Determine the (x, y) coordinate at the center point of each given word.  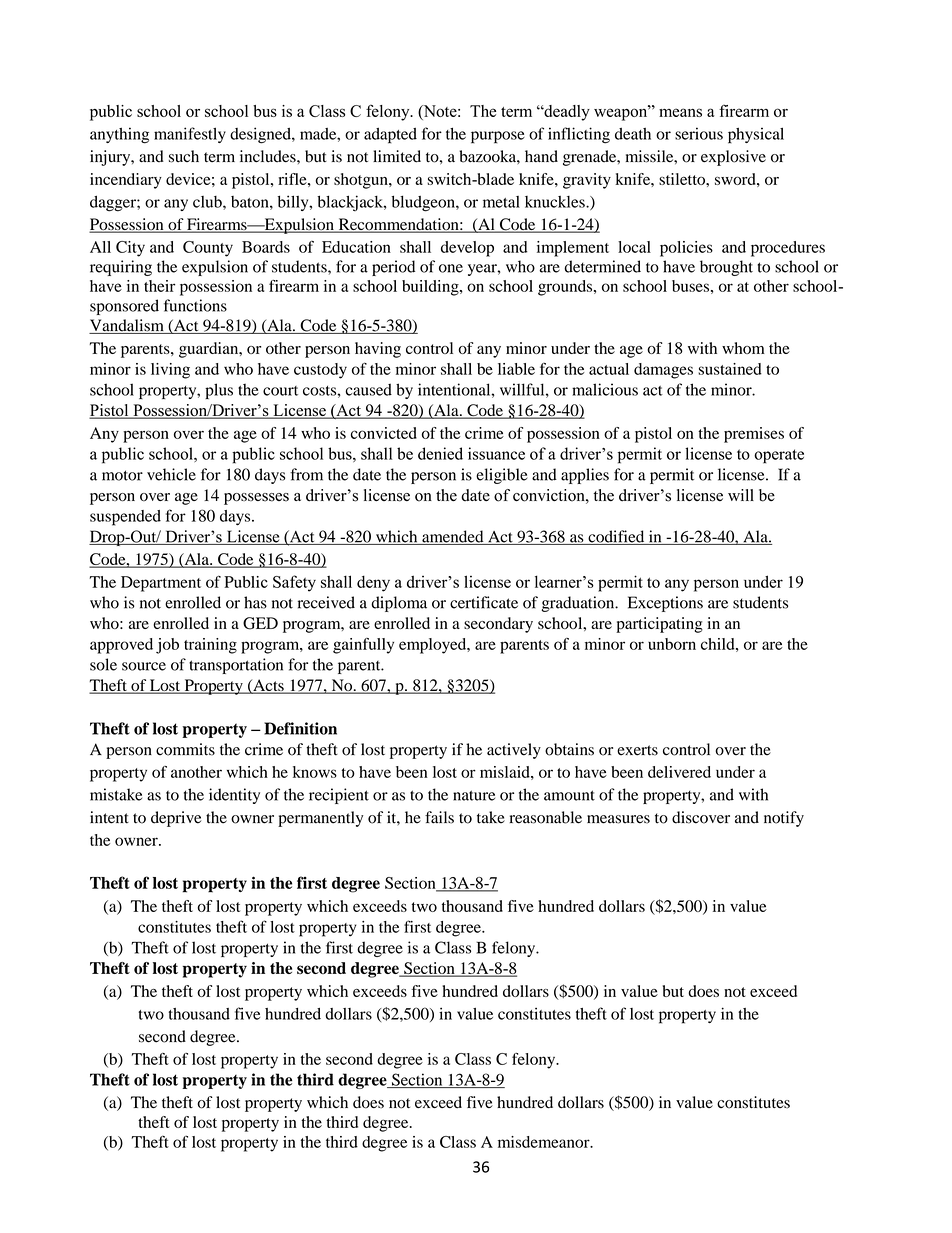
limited (397, 156)
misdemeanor (545, 1142)
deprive (176, 819)
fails (439, 817)
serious (699, 133)
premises (754, 435)
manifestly (190, 135)
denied (440, 453)
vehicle (171, 474)
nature (474, 795)
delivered (679, 772)
